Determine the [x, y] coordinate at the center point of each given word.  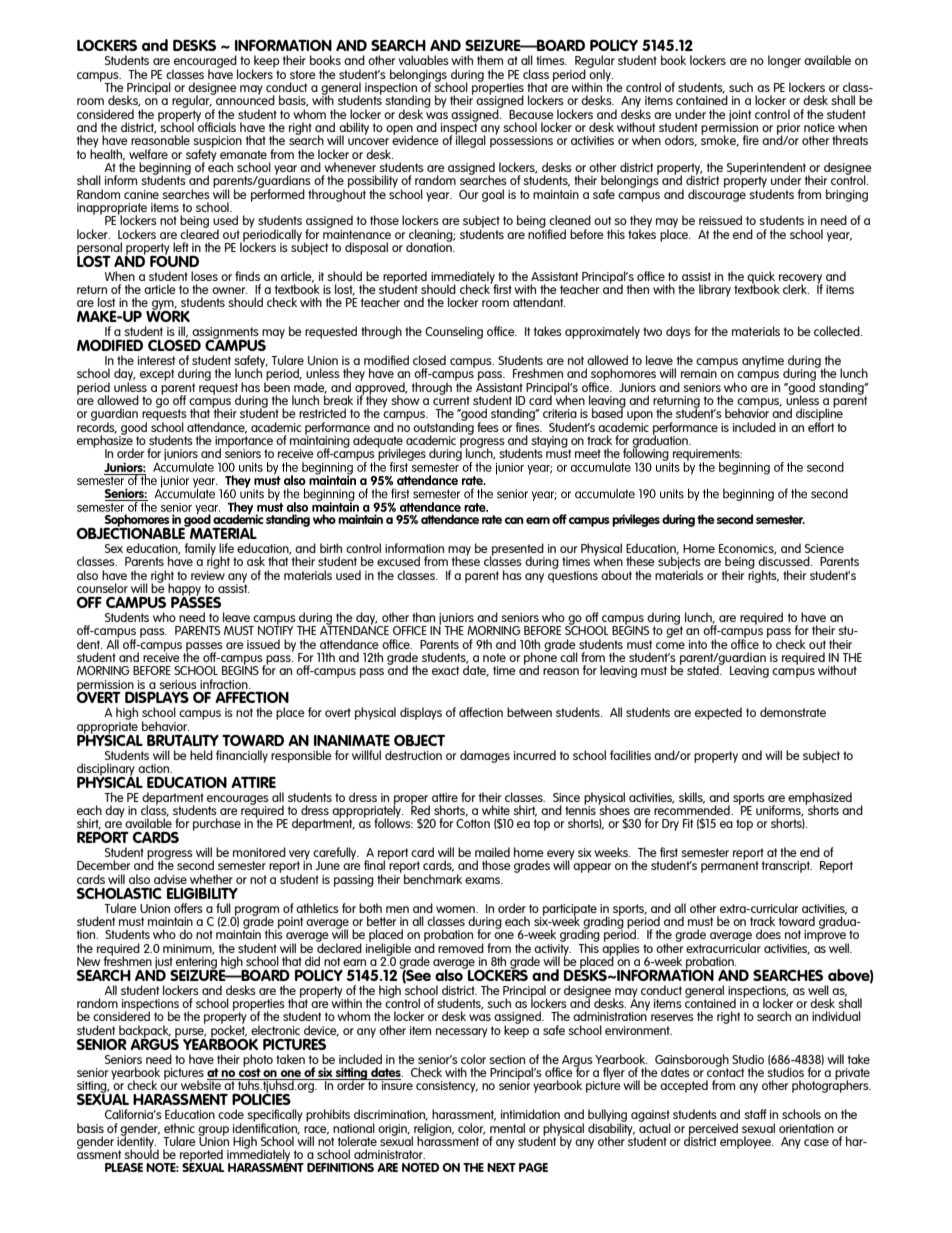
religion [433, 1130]
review [208, 574]
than [423, 617]
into [698, 644]
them [490, 60]
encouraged [205, 62]
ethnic [179, 1128]
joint [740, 117]
